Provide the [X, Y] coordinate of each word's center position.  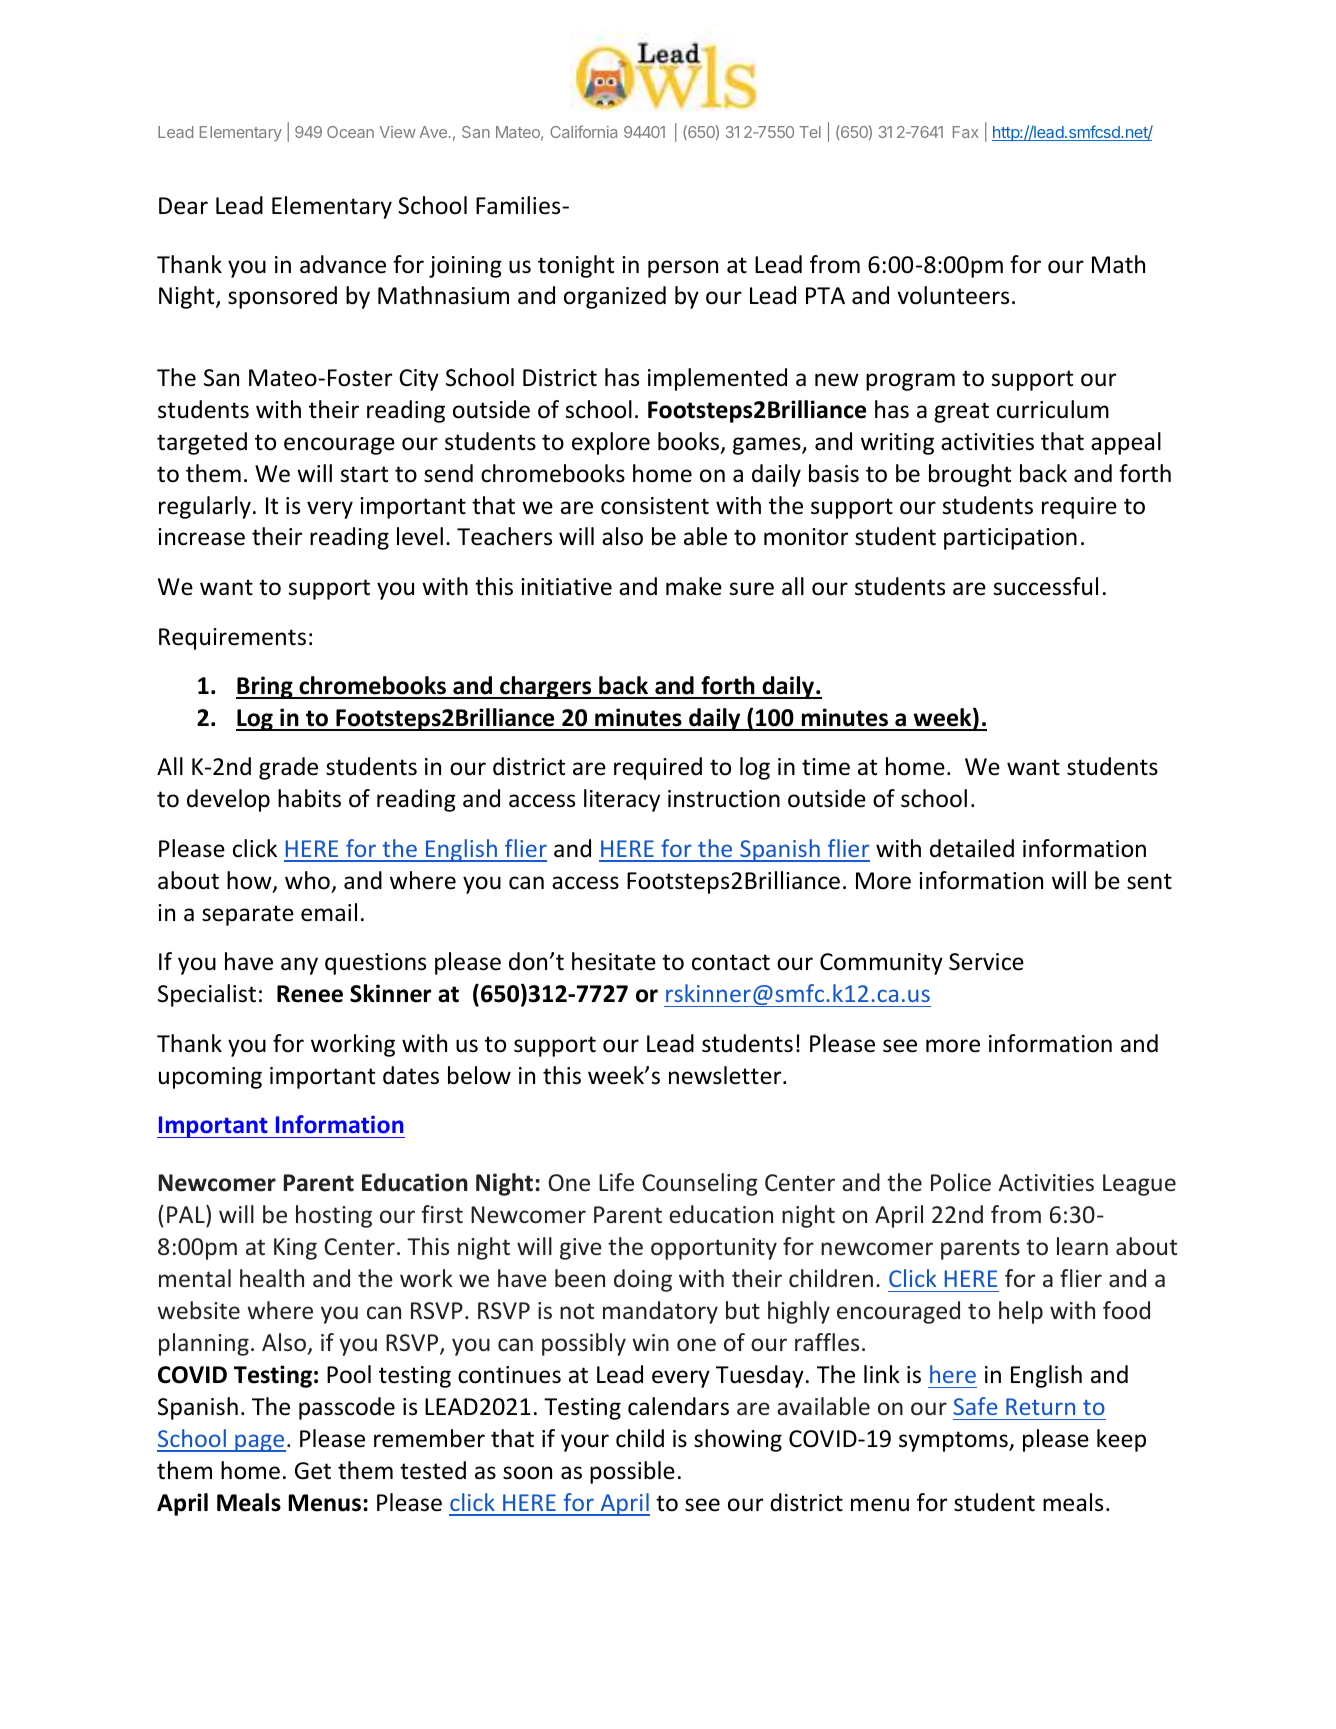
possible [632, 1472]
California [583, 131]
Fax [966, 132]
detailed [972, 848]
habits [309, 798]
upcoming [210, 1078]
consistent [655, 506]
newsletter [726, 1075]
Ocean [350, 132]
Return [1040, 1406]
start [364, 474]
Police [961, 1182]
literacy [622, 800]
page [259, 1443]
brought [970, 475]
